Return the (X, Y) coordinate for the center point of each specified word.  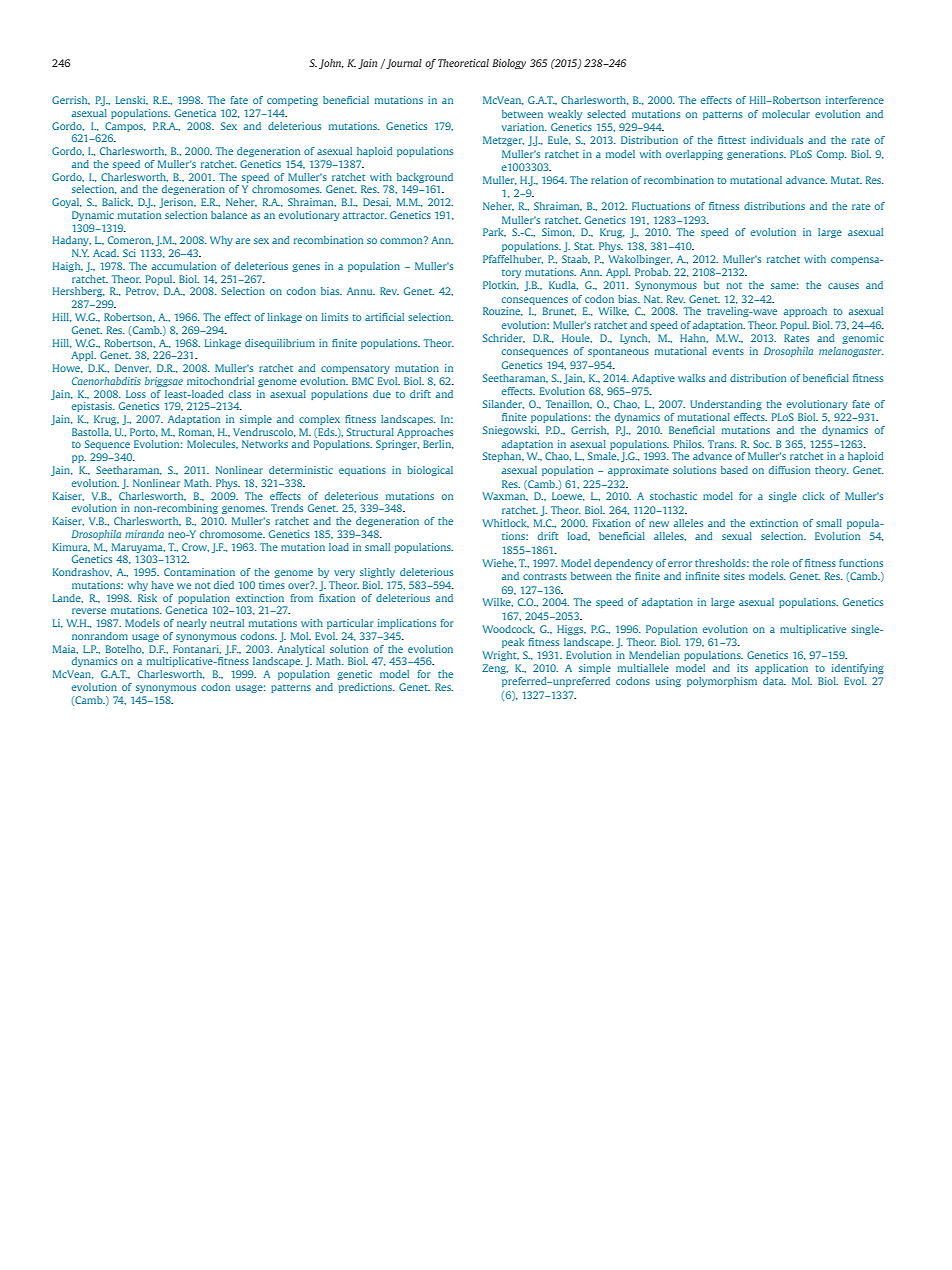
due (382, 394)
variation (524, 127)
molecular (786, 114)
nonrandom (100, 636)
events (728, 352)
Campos (125, 127)
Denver (133, 368)
